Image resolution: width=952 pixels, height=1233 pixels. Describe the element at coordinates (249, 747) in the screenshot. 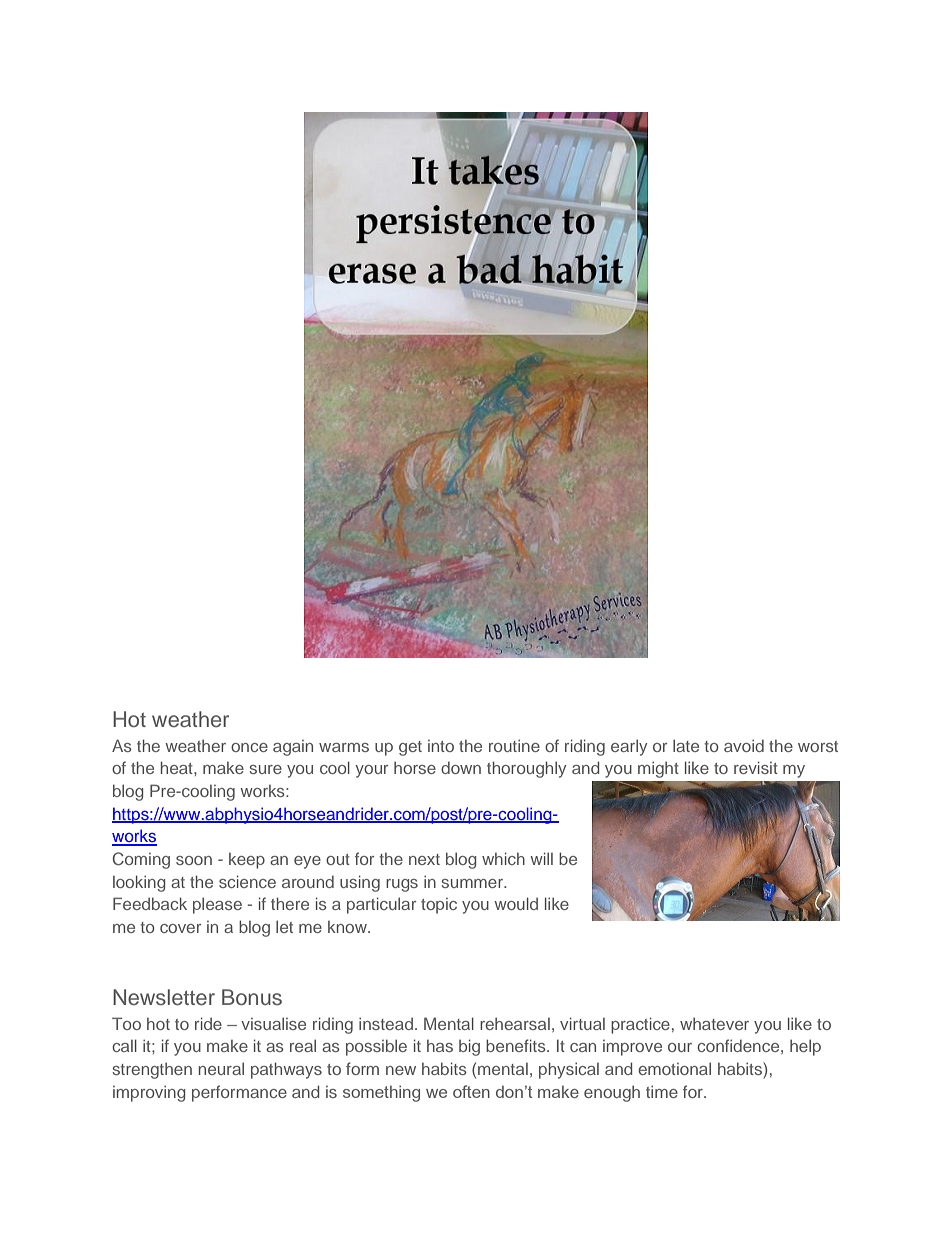

I see `once` at that location.
